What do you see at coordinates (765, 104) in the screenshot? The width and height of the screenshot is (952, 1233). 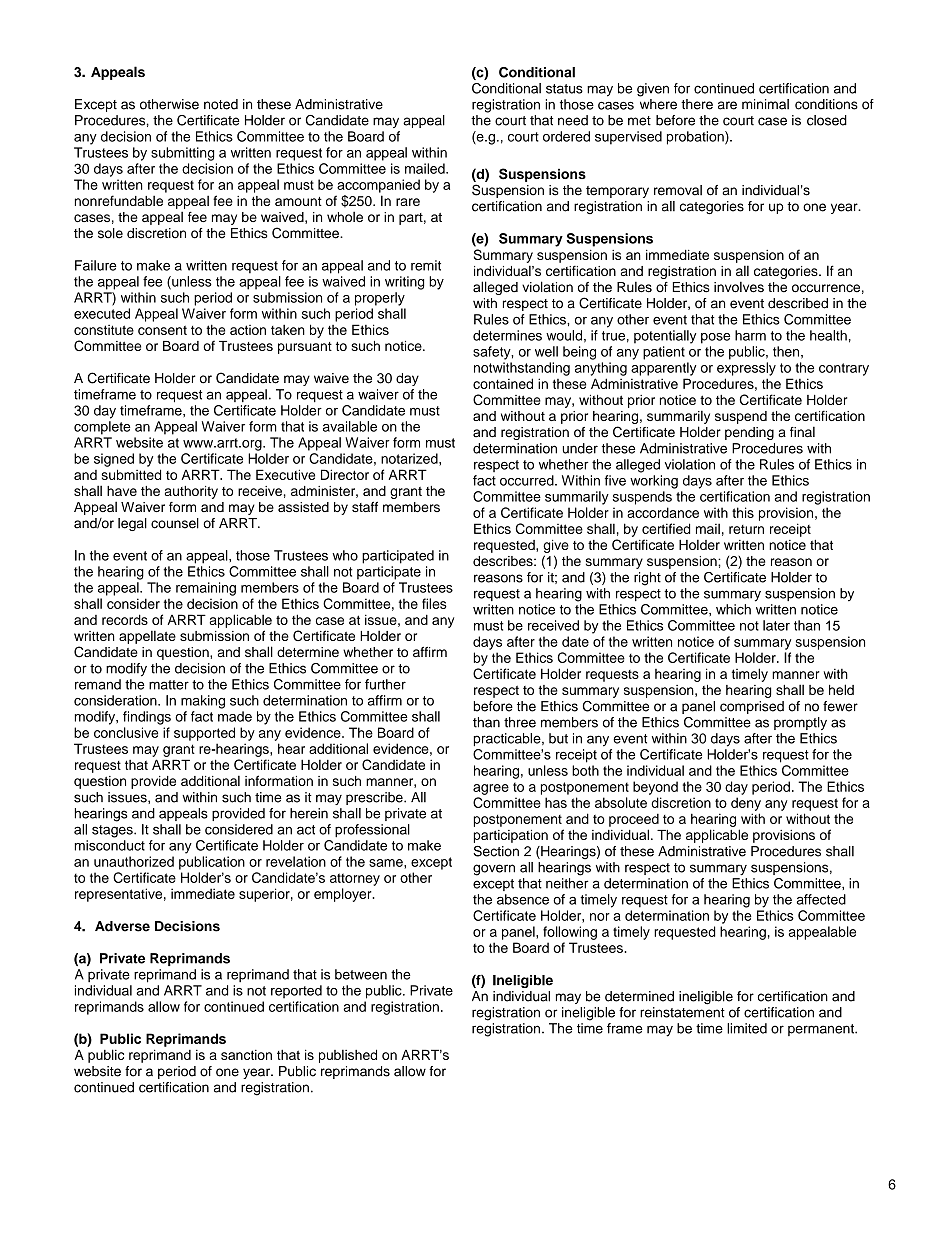 I see `minimal` at bounding box center [765, 104].
